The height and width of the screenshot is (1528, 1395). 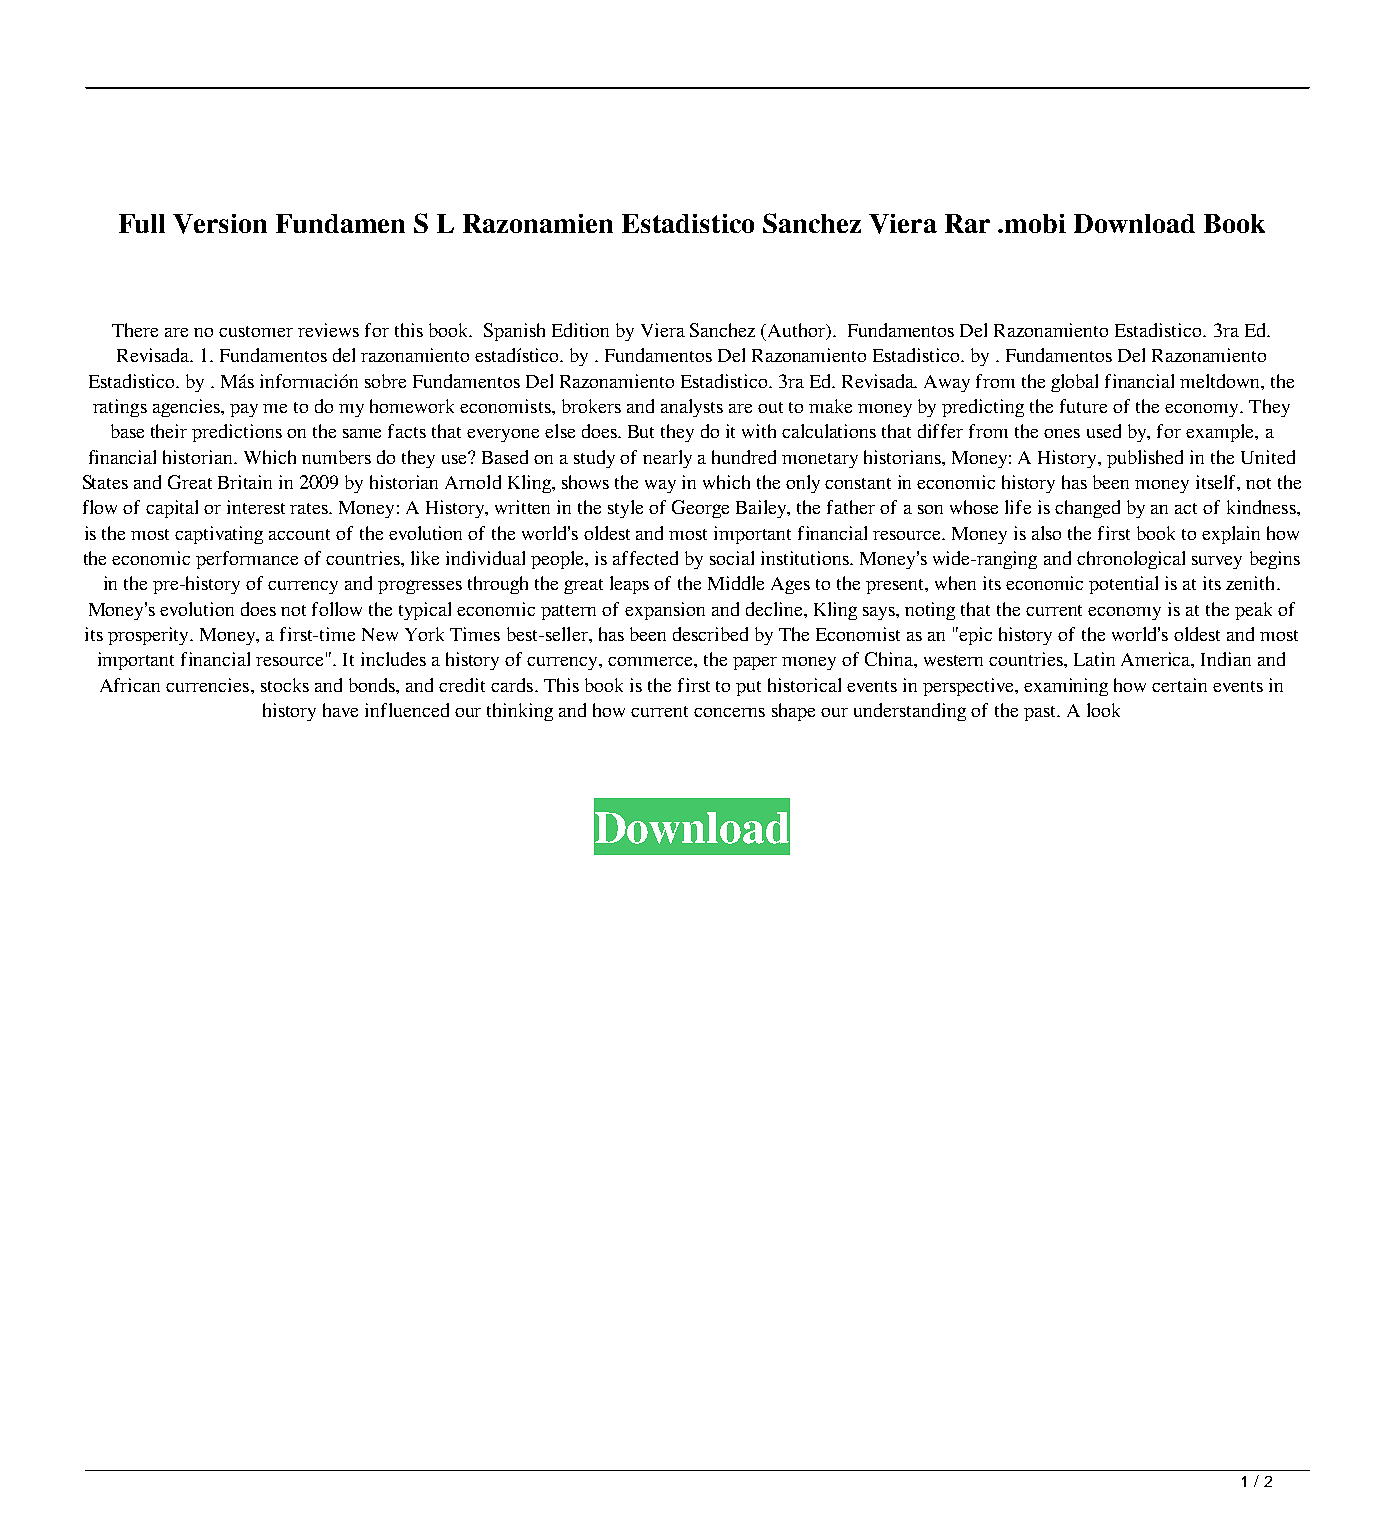 What do you see at coordinates (798, 331) in the screenshot?
I see `Author` at bounding box center [798, 331].
